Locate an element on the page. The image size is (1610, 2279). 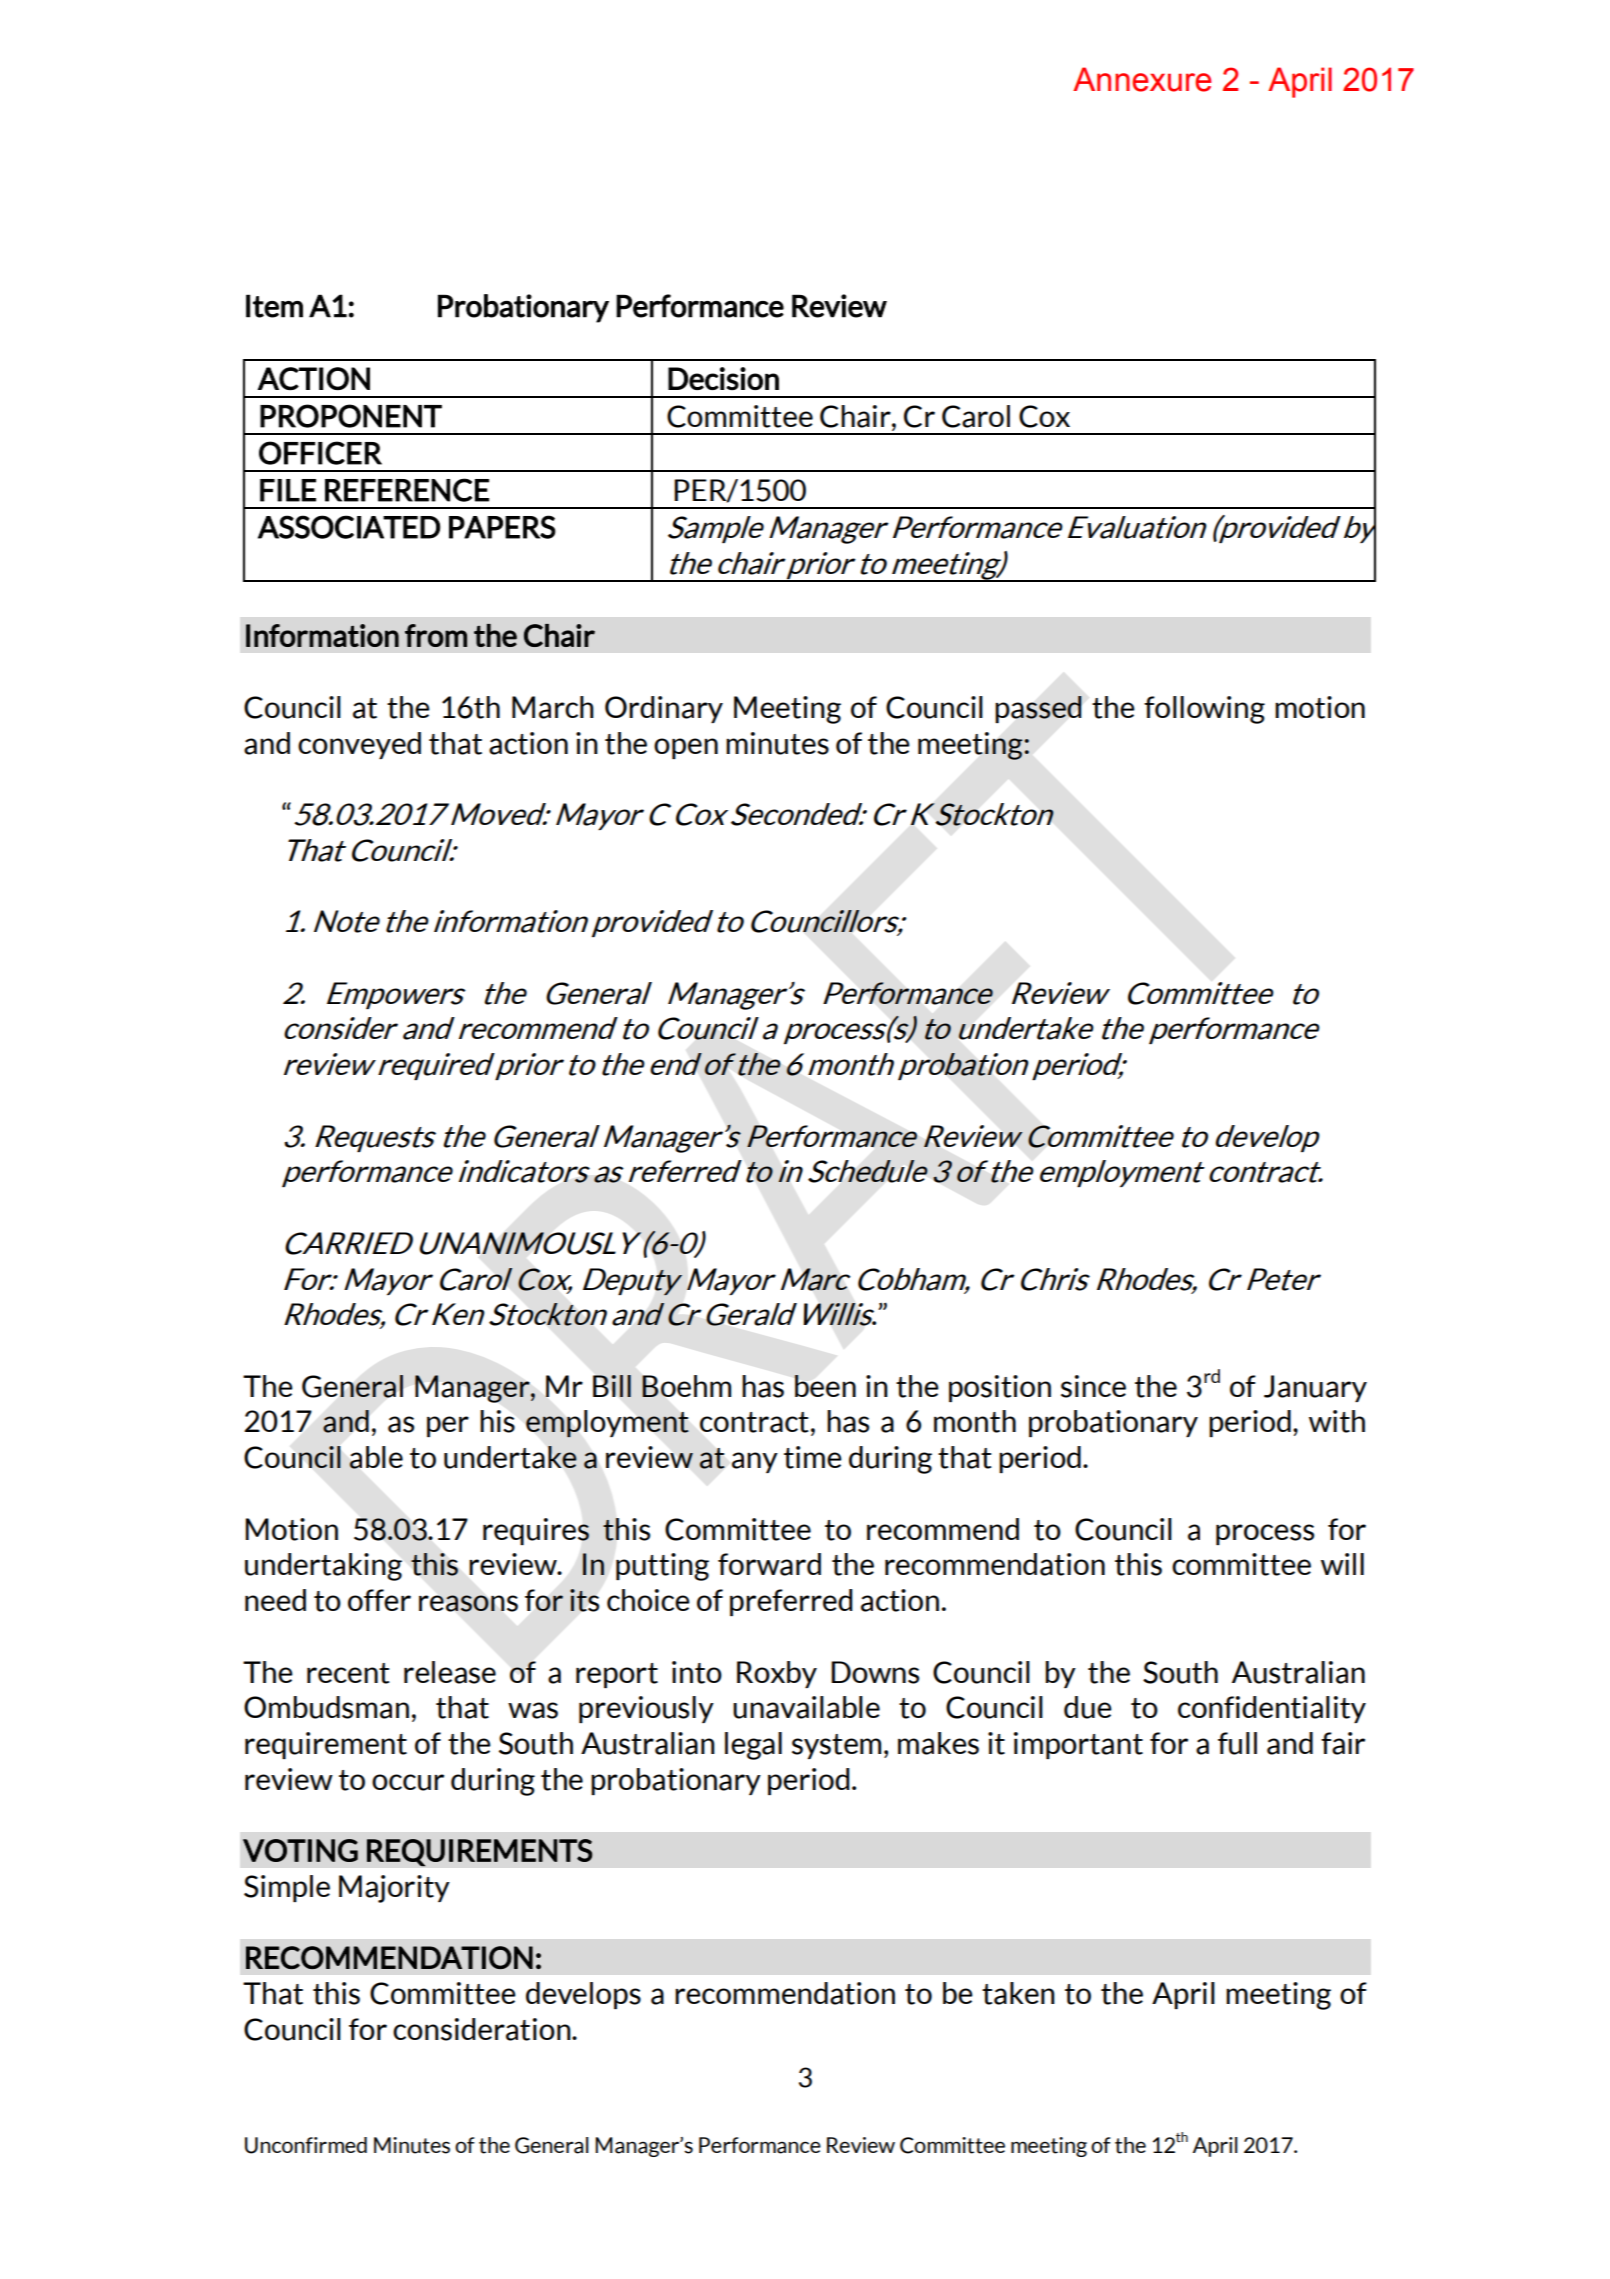
with is located at coordinates (1337, 1421).
